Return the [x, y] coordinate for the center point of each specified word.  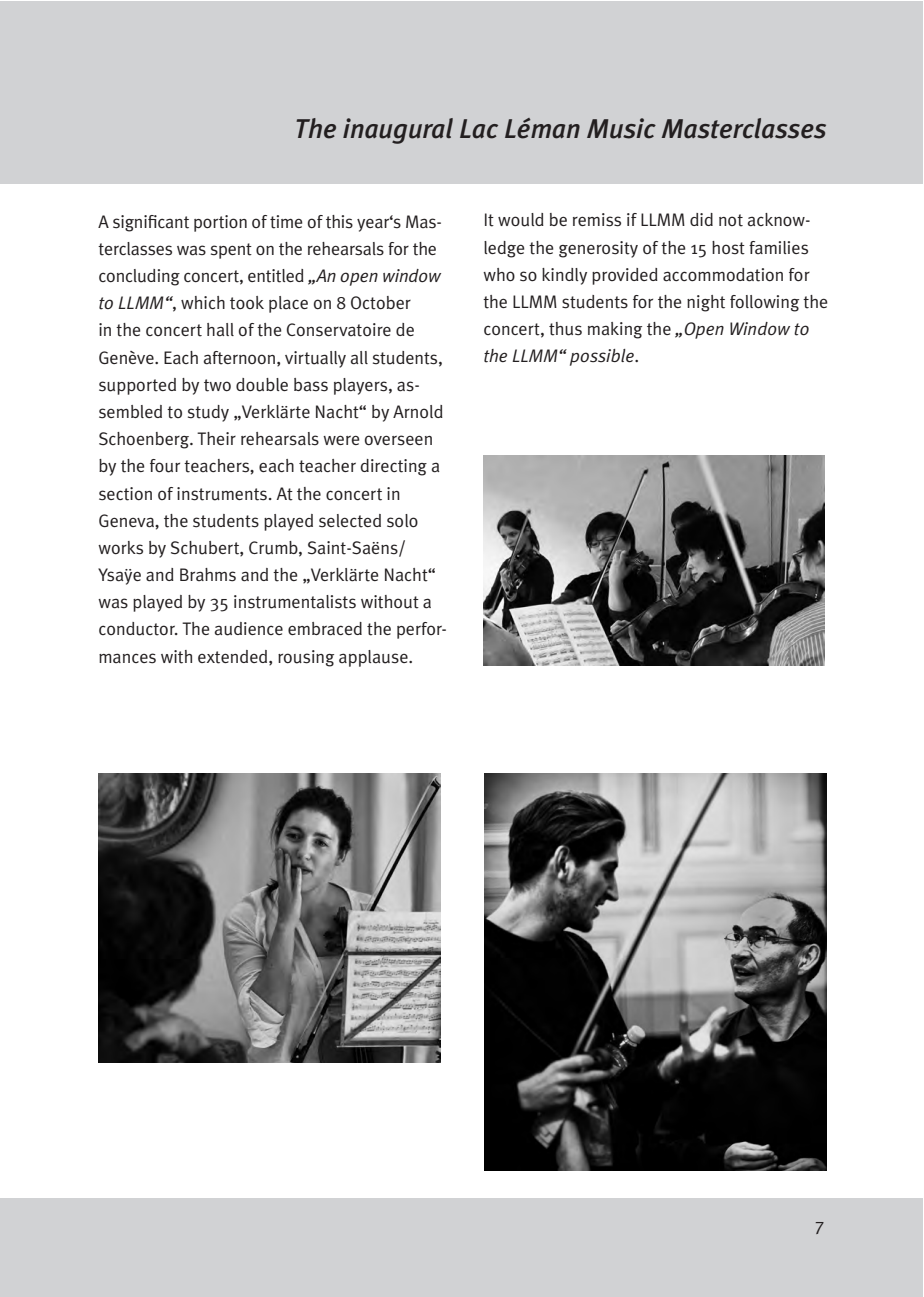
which [203, 302]
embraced [325, 629]
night [706, 303]
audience [249, 629]
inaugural [398, 131]
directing [393, 467]
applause [374, 658]
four [165, 466]
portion [220, 223]
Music [621, 128]
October [381, 303]
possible [603, 357]
